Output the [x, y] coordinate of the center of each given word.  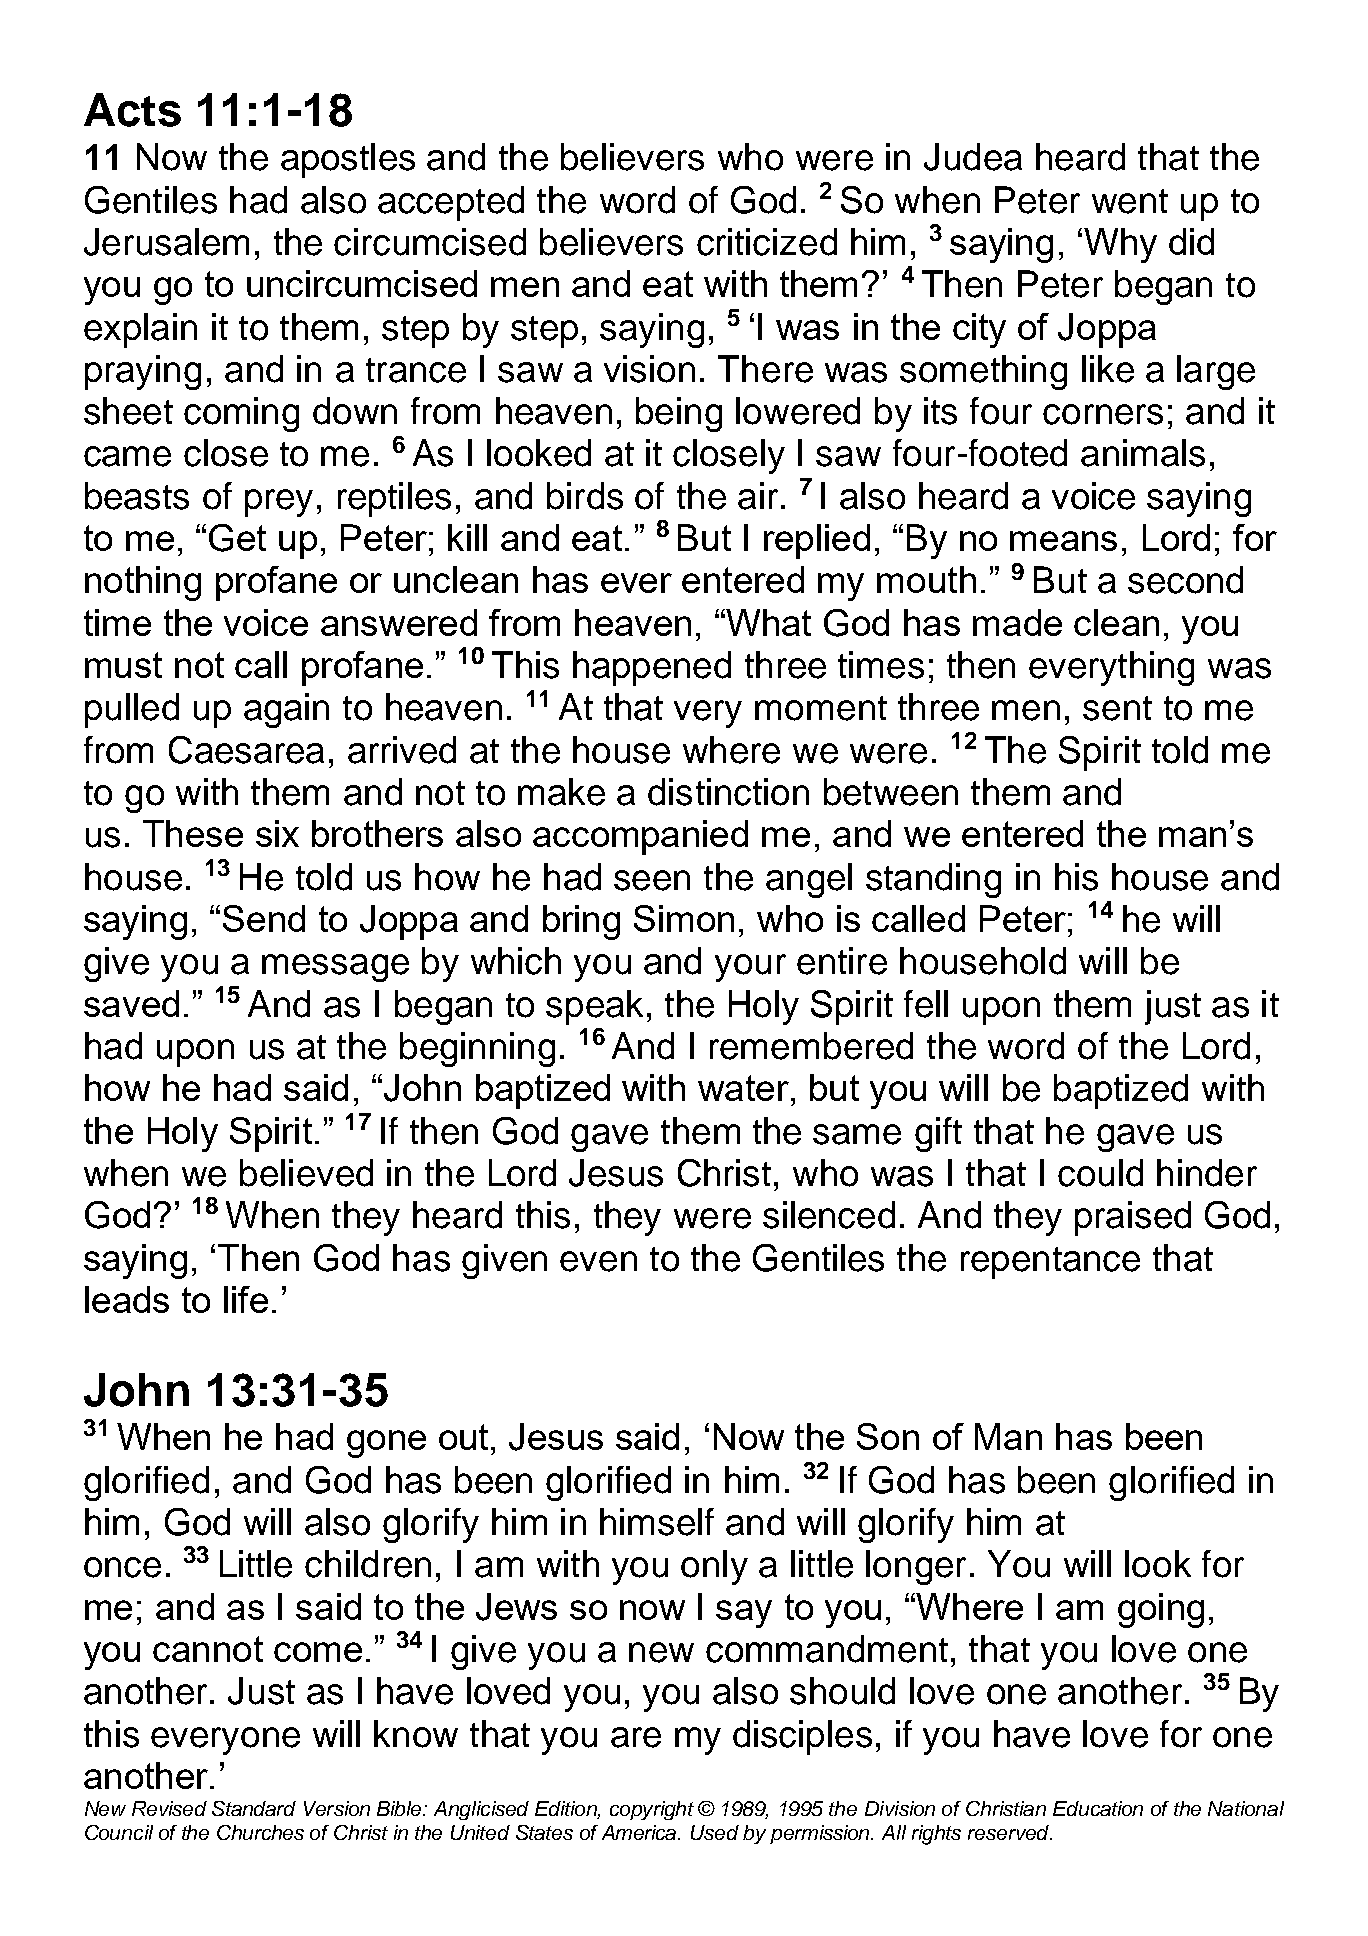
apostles [348, 160]
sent [1117, 708]
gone [386, 1444]
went [1130, 201]
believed [306, 1173]
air [758, 496]
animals [1143, 453]
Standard [254, 1808]
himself [657, 1522]
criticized [767, 242]
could [1100, 1173]
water [743, 1088]
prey [279, 503]
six [277, 833]
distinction [728, 792]
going [1161, 1610]
